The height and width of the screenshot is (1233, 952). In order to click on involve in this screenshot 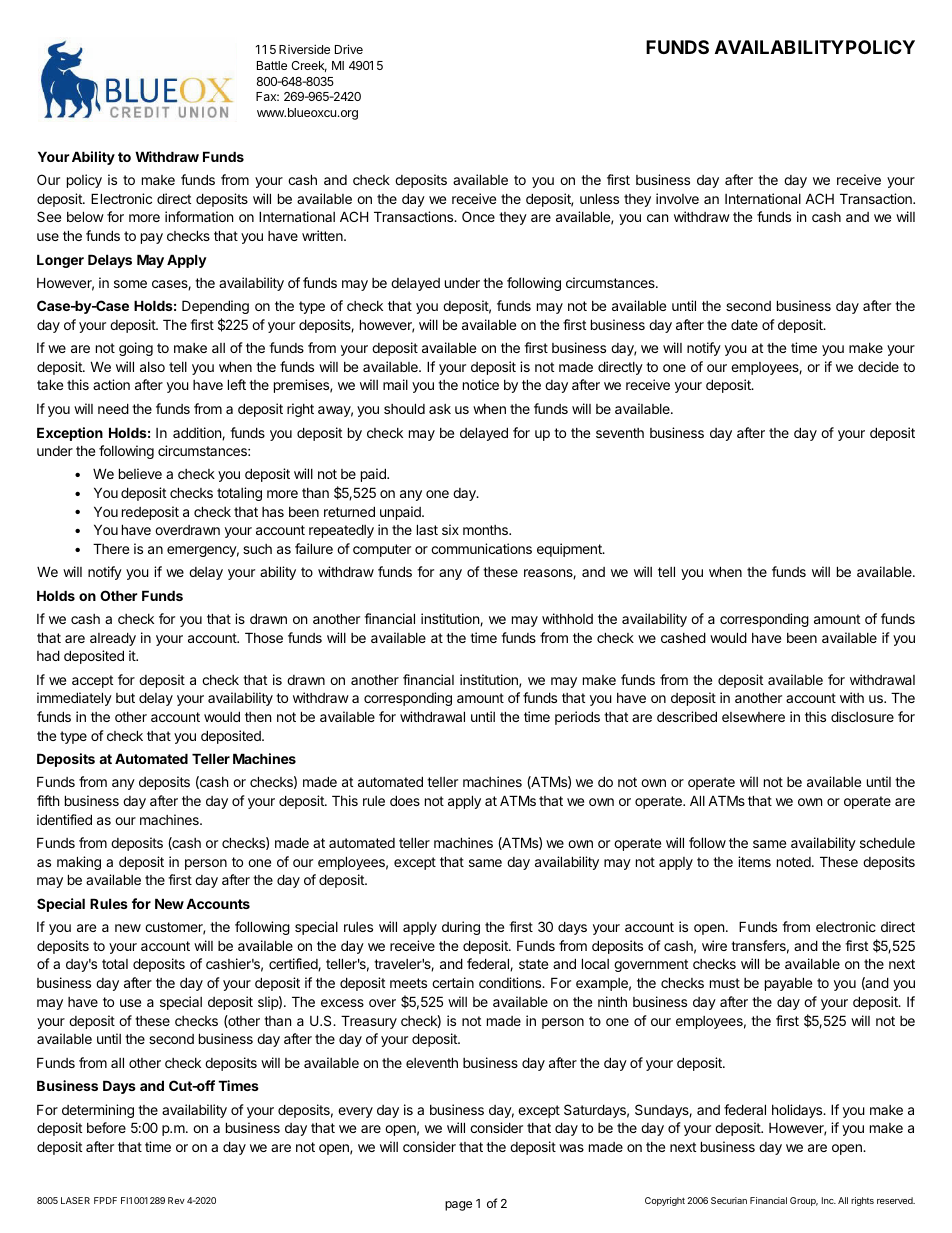, I will do `click(677, 198)`.
